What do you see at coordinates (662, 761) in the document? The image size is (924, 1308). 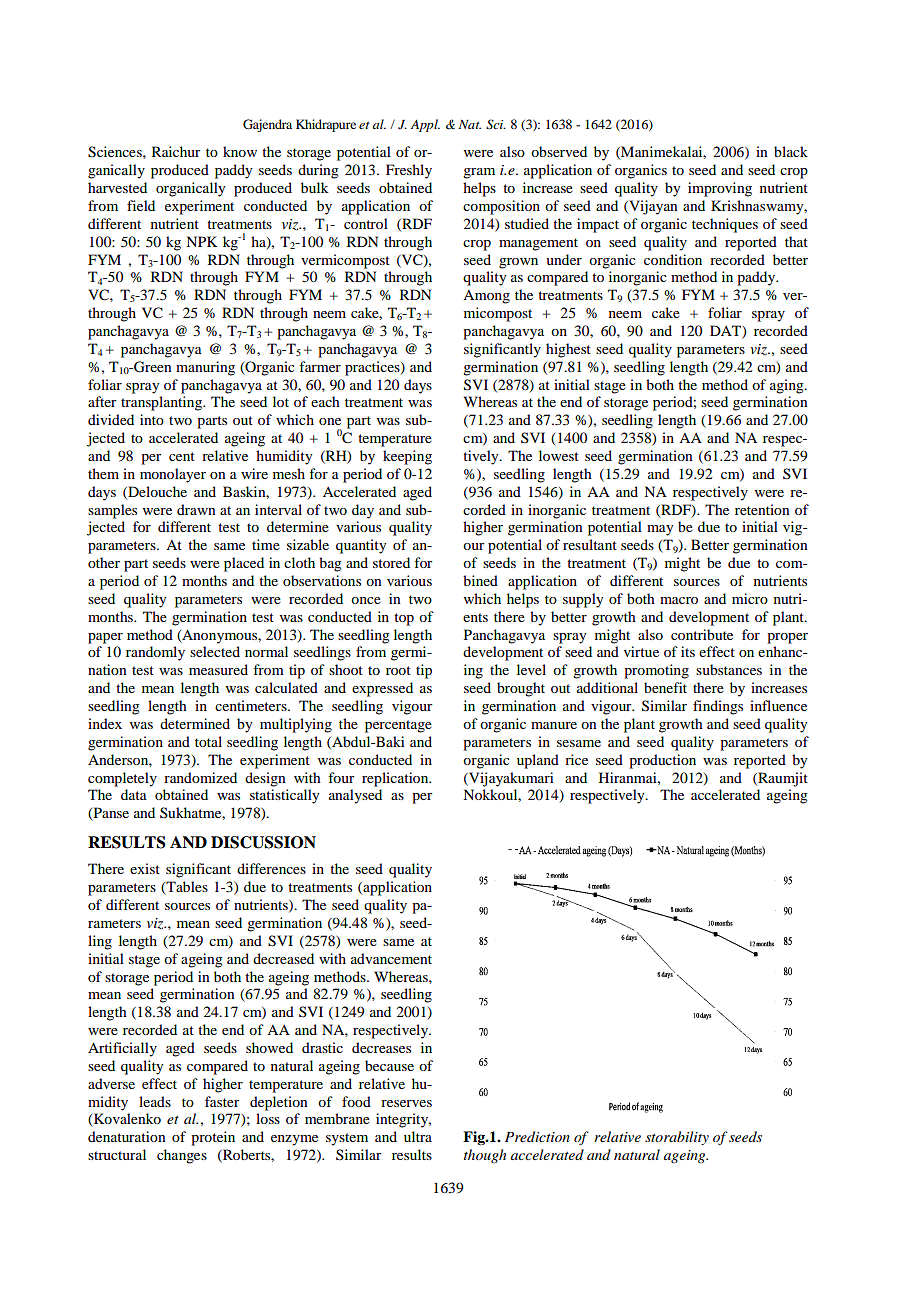 I see `production` at bounding box center [662, 761].
